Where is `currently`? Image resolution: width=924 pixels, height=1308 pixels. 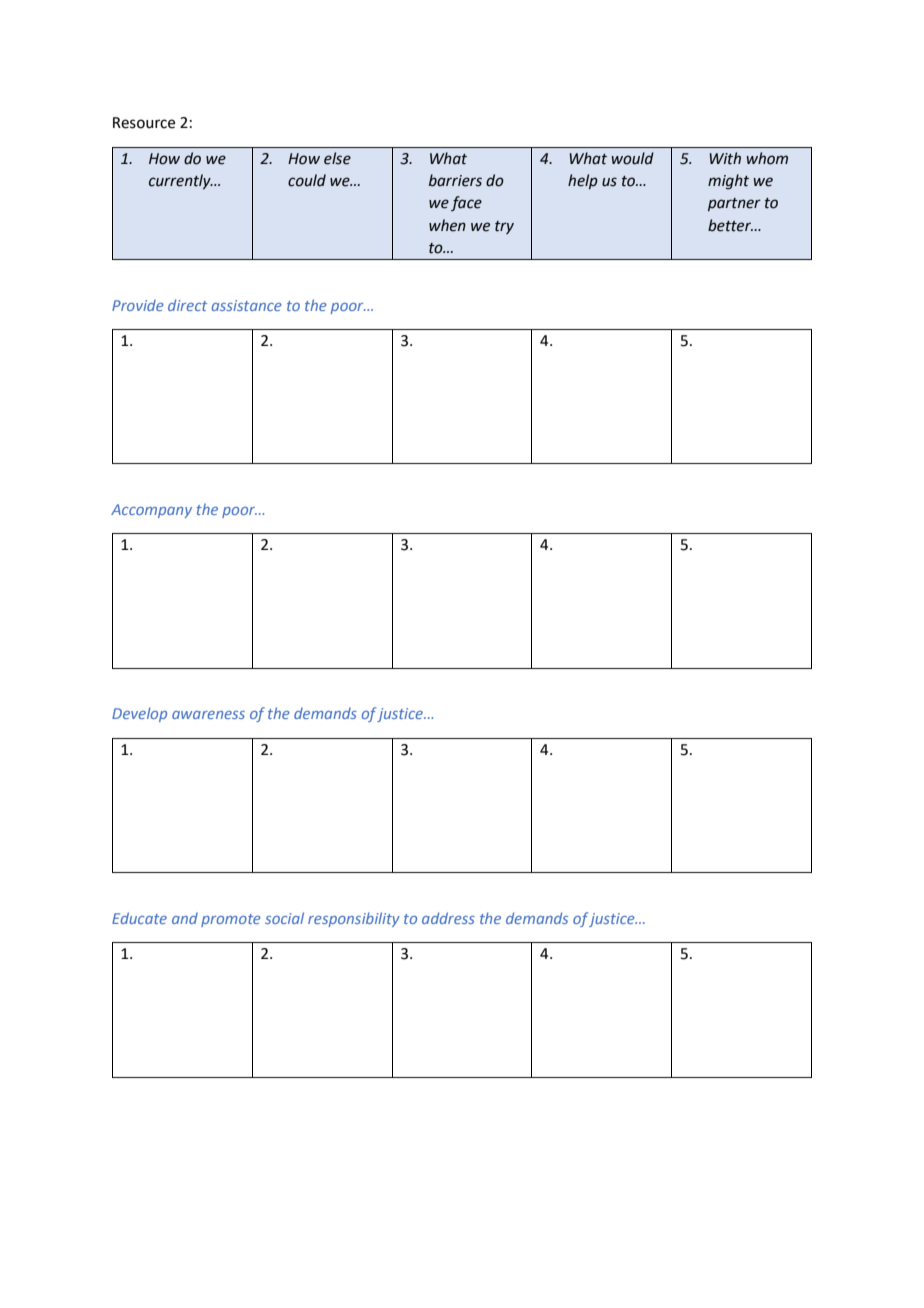
currently is located at coordinates (181, 181).
